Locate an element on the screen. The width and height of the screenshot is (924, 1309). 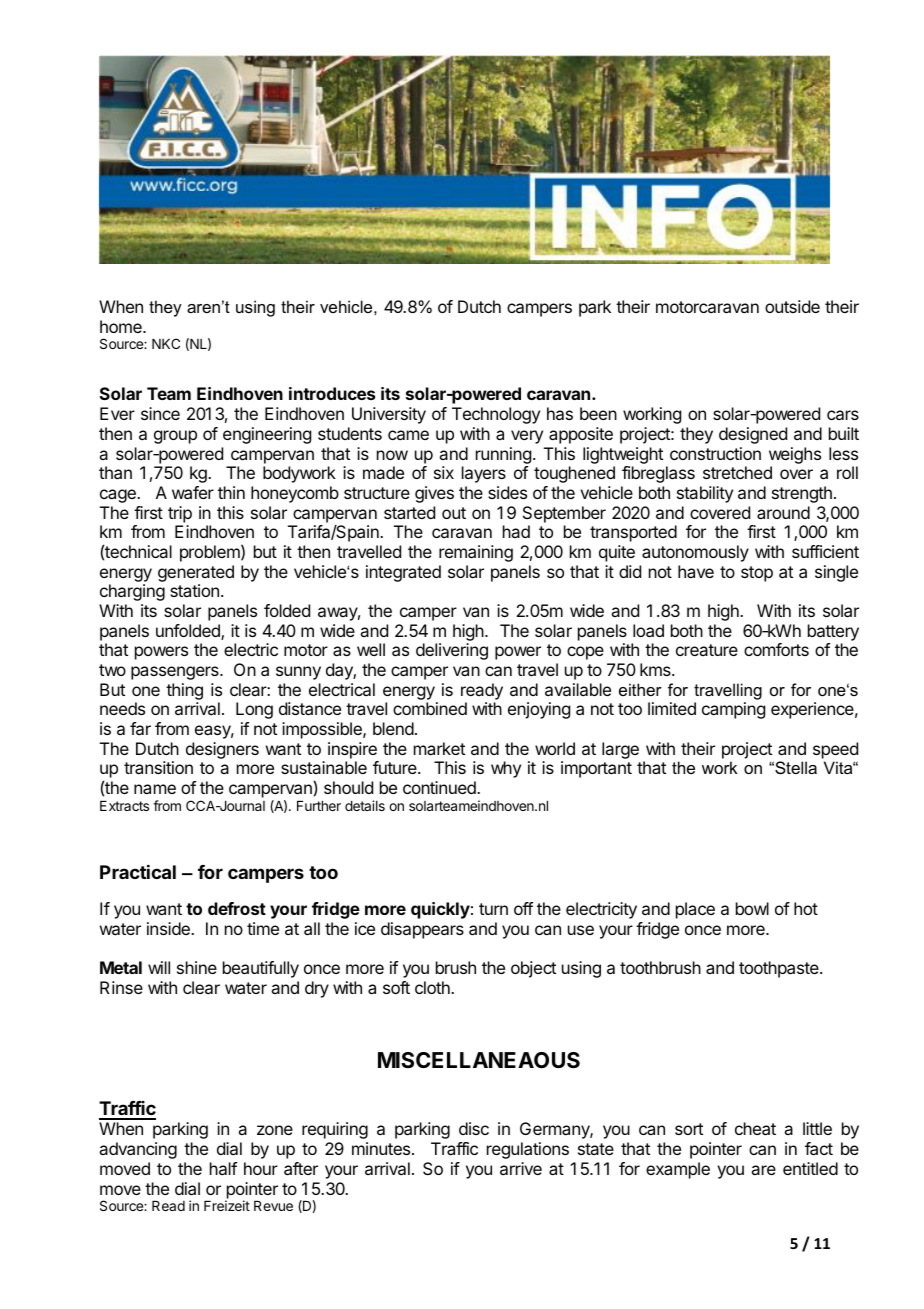
arrive is located at coordinates (521, 1168).
